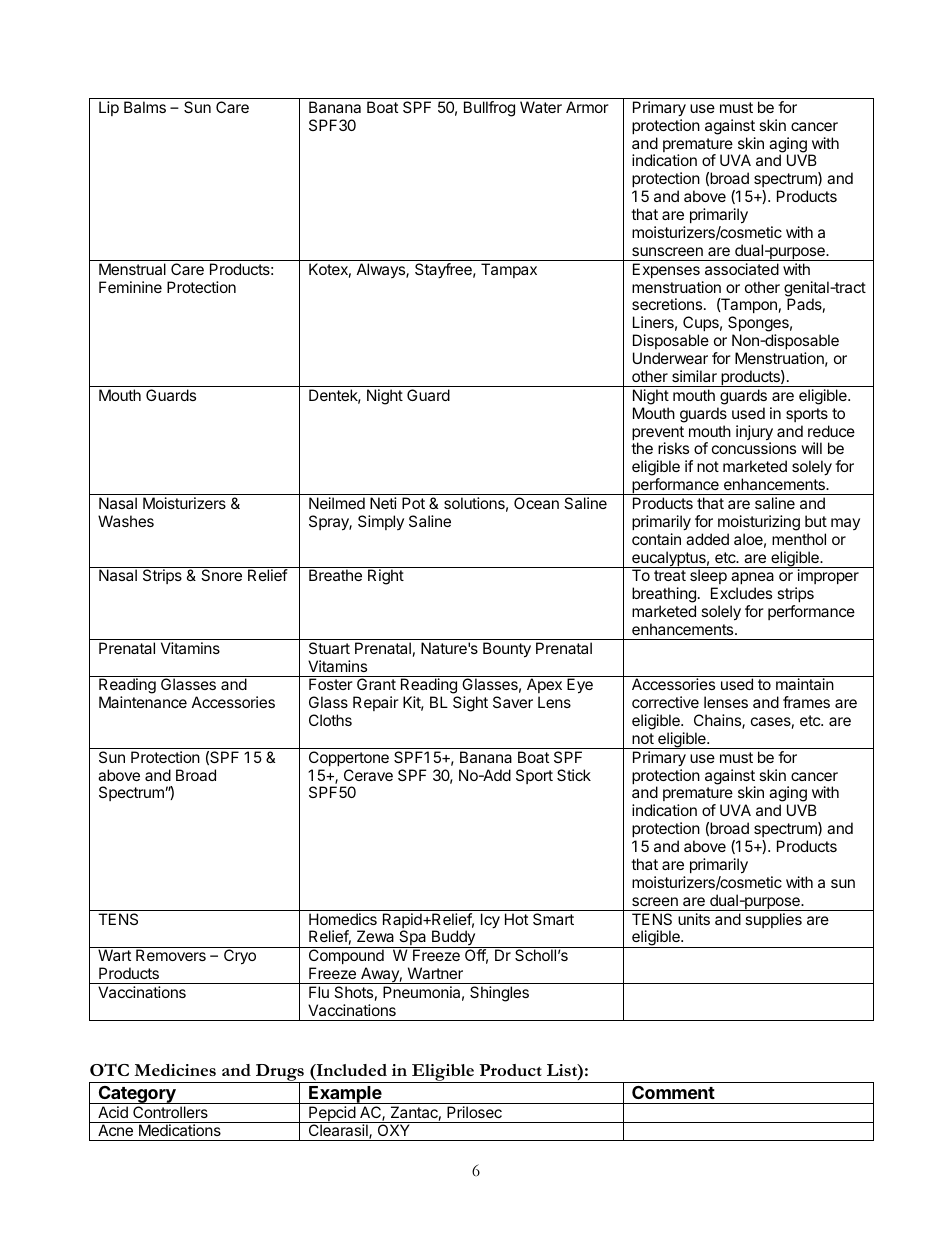  Describe the element at coordinates (741, 593) in the screenshot. I see `Excludes` at that location.
